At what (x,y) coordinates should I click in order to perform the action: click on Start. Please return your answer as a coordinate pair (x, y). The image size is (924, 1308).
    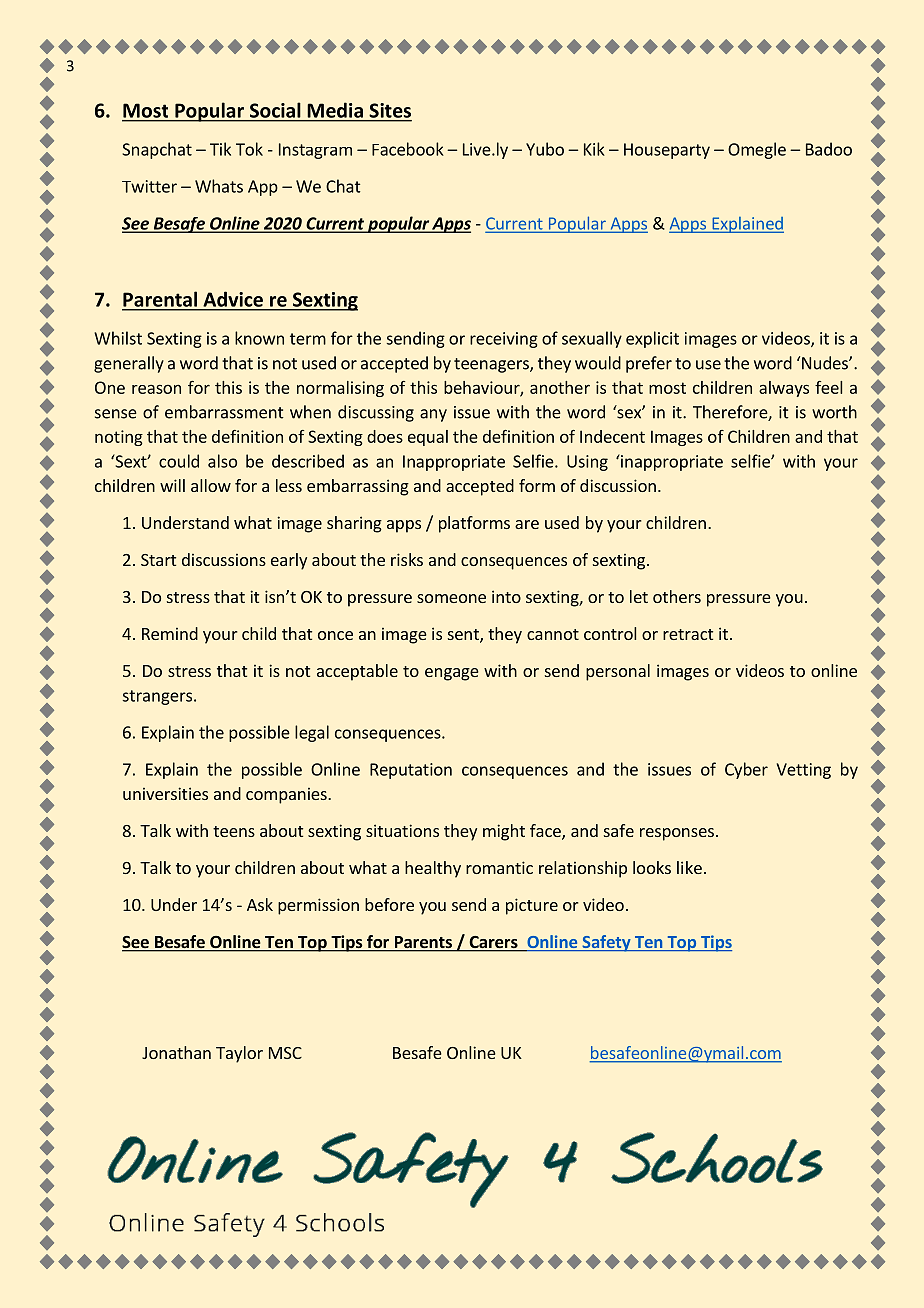
    Looking at the image, I should click on (158, 560).
